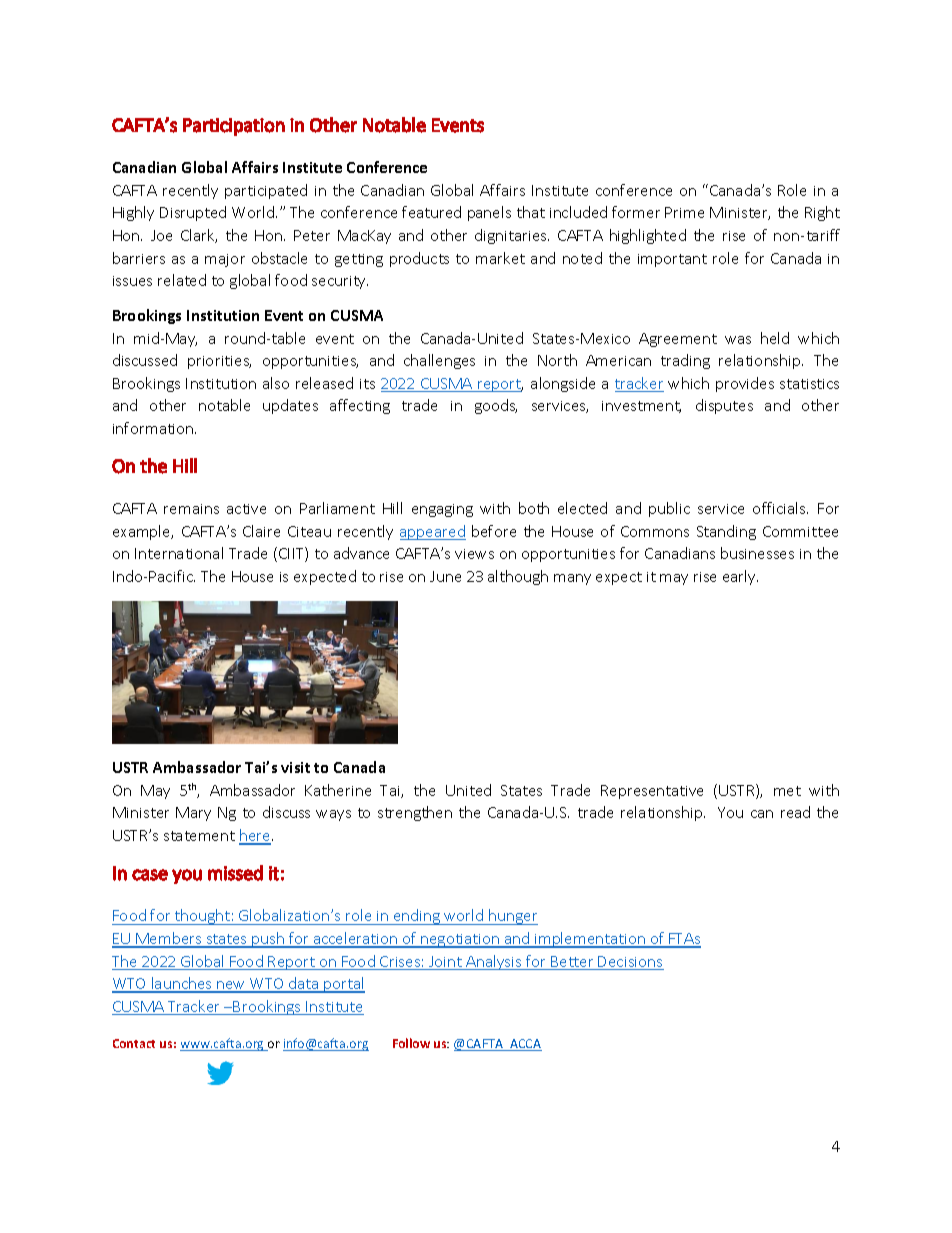 This document has width=952, height=1233. Describe the element at coordinates (787, 791) in the document. I see `met` at that location.
